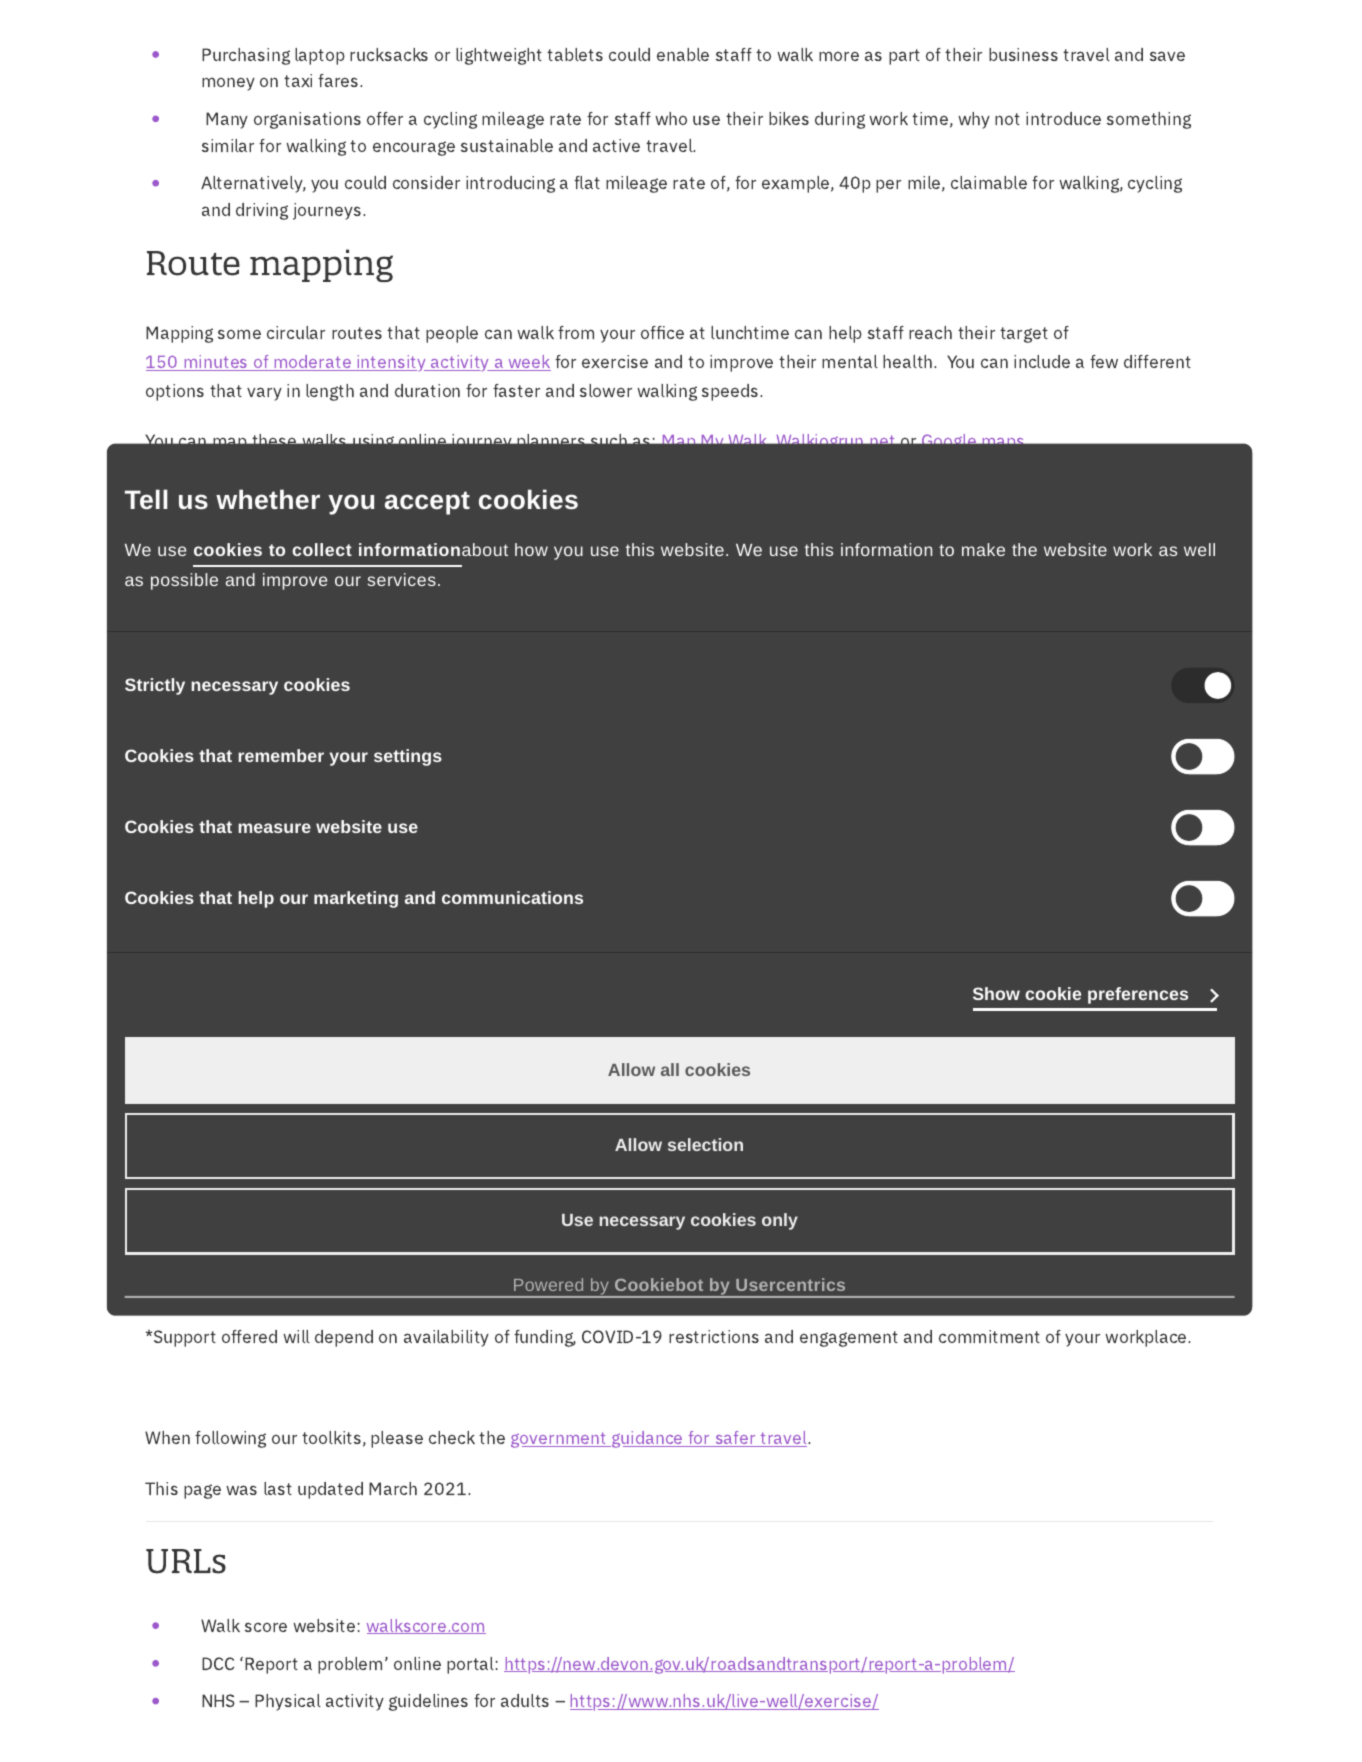  What do you see at coordinates (512, 897) in the page?
I see `communications` at bounding box center [512, 897].
